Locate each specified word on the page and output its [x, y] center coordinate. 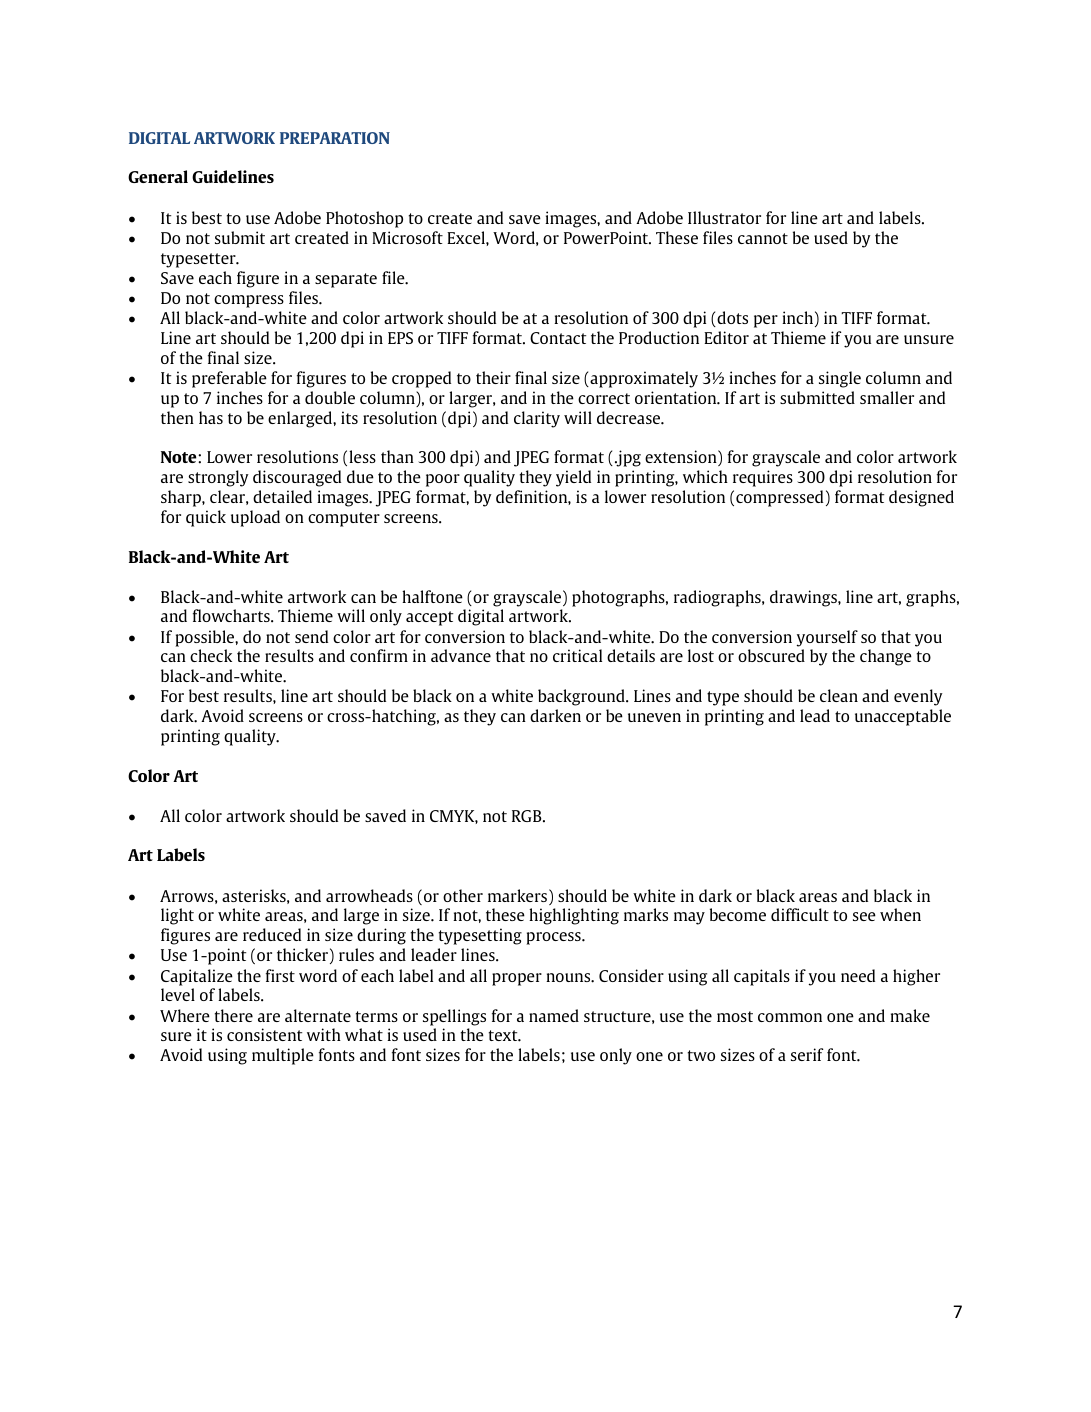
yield [573, 478]
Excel [467, 237]
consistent [264, 1034]
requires [763, 478]
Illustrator [724, 217]
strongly [218, 478]
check [211, 655]
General [158, 176]
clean [839, 695]
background [582, 697]
